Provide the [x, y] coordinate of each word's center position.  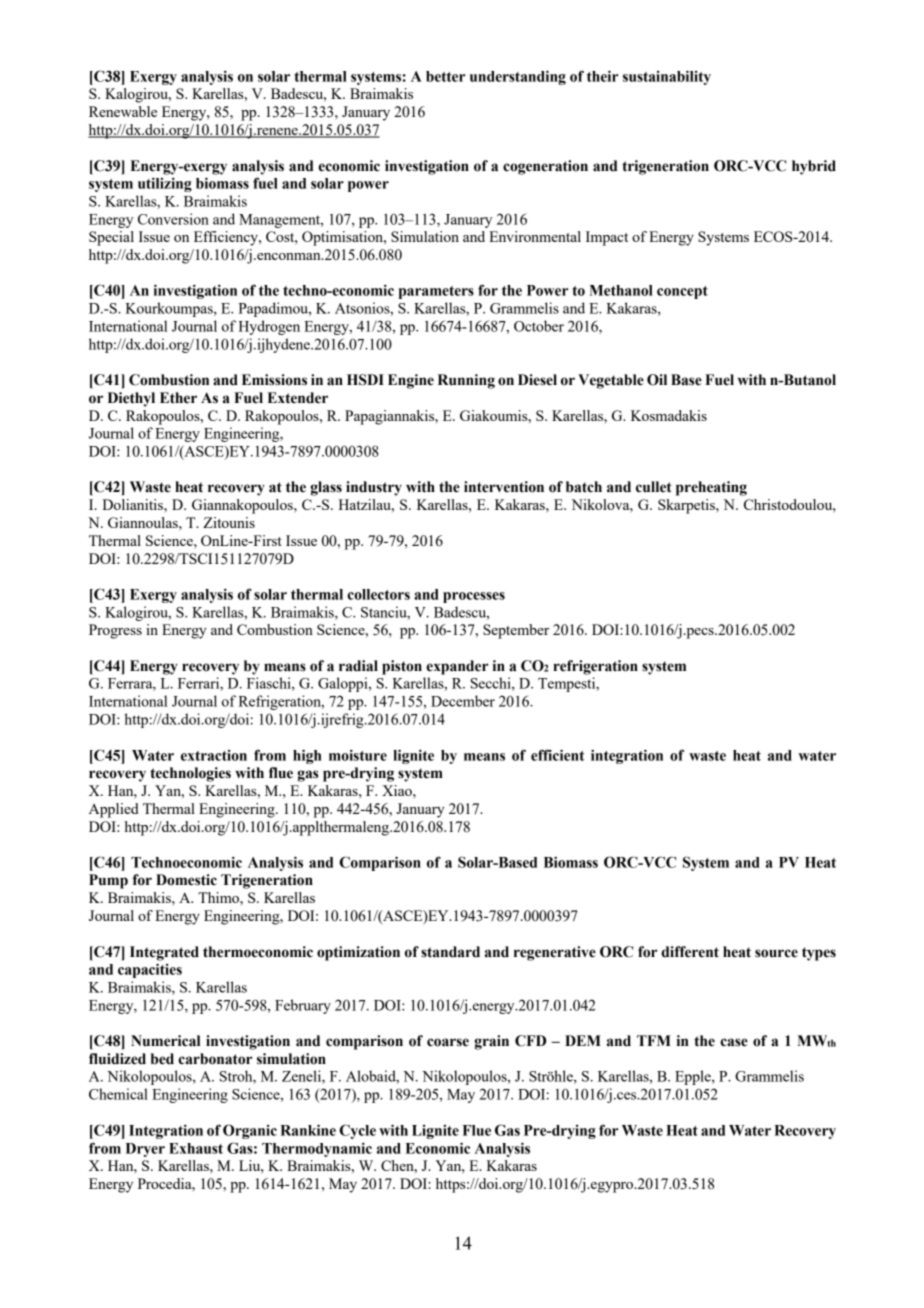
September [516, 631]
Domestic [186, 880]
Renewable [123, 111]
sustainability [667, 77]
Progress [115, 631]
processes [474, 597]
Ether [178, 398]
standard [450, 952]
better [445, 76]
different [690, 952]
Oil [657, 380]
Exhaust [196, 1148]
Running [466, 381]
